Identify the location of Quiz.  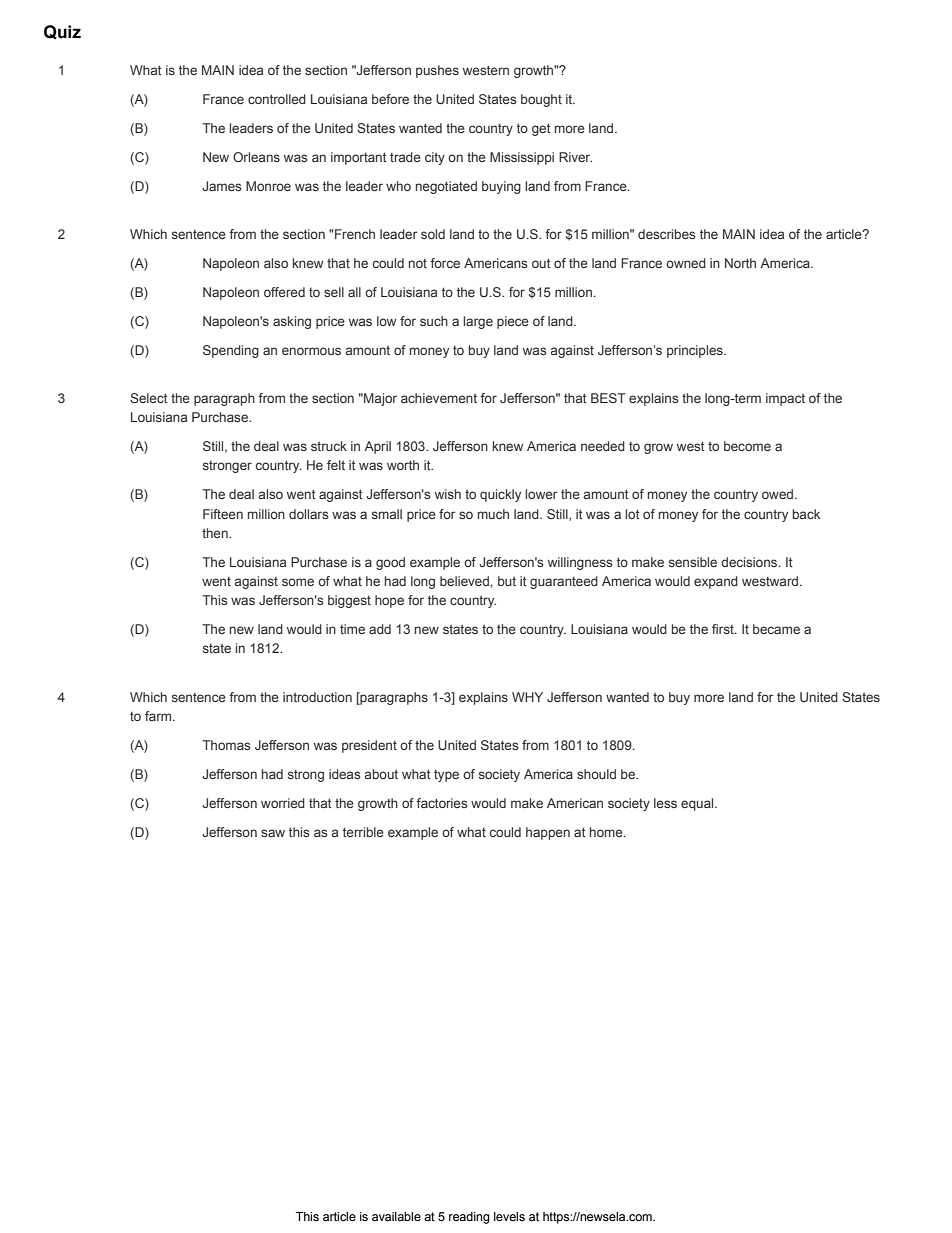
(62, 32).
